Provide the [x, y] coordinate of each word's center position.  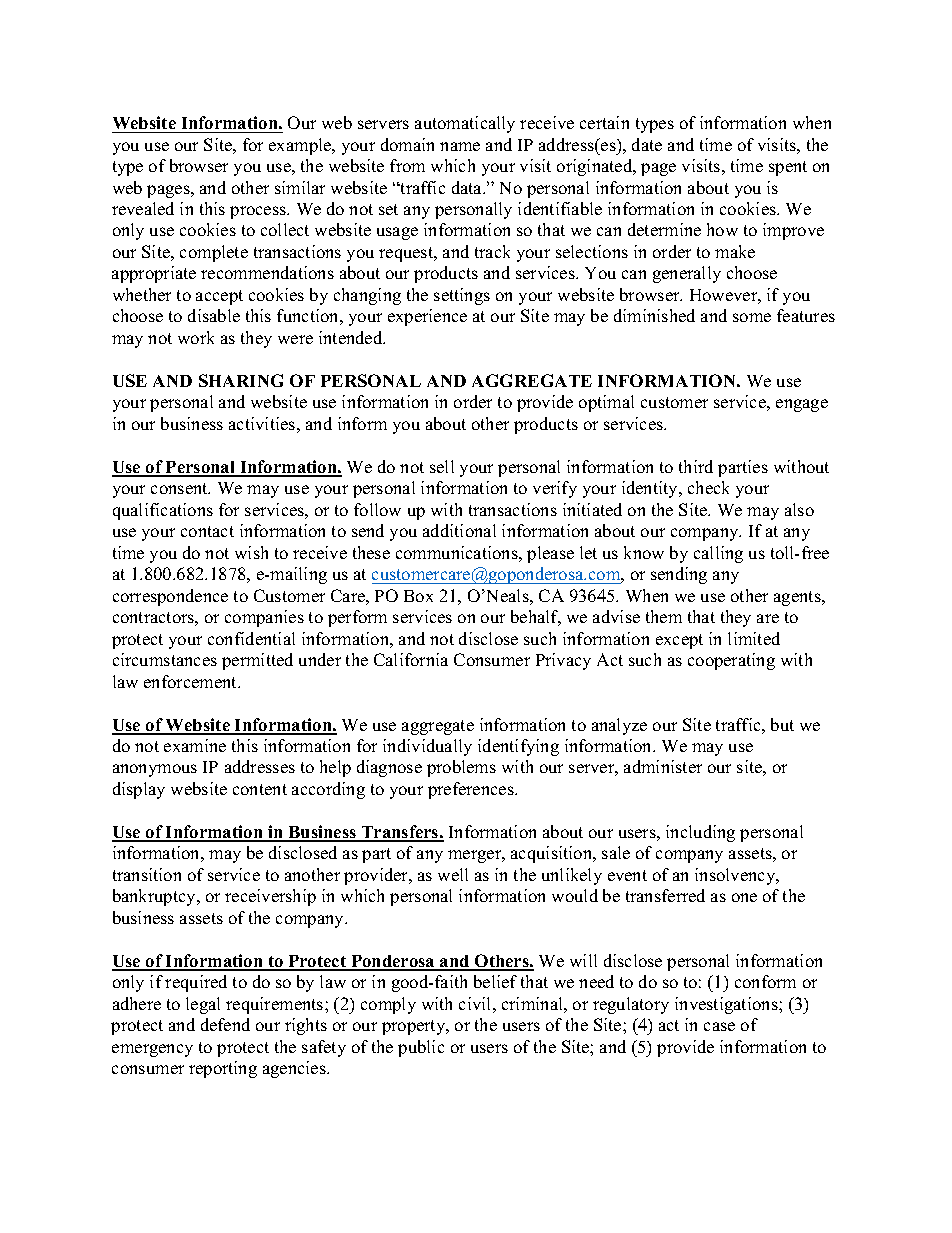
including [700, 833]
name [460, 146]
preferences [472, 790]
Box [418, 596]
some [752, 317]
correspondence [170, 597]
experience [427, 317]
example [301, 146]
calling [718, 554]
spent [788, 168]
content [260, 789]
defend [225, 1024]
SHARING [241, 380]
